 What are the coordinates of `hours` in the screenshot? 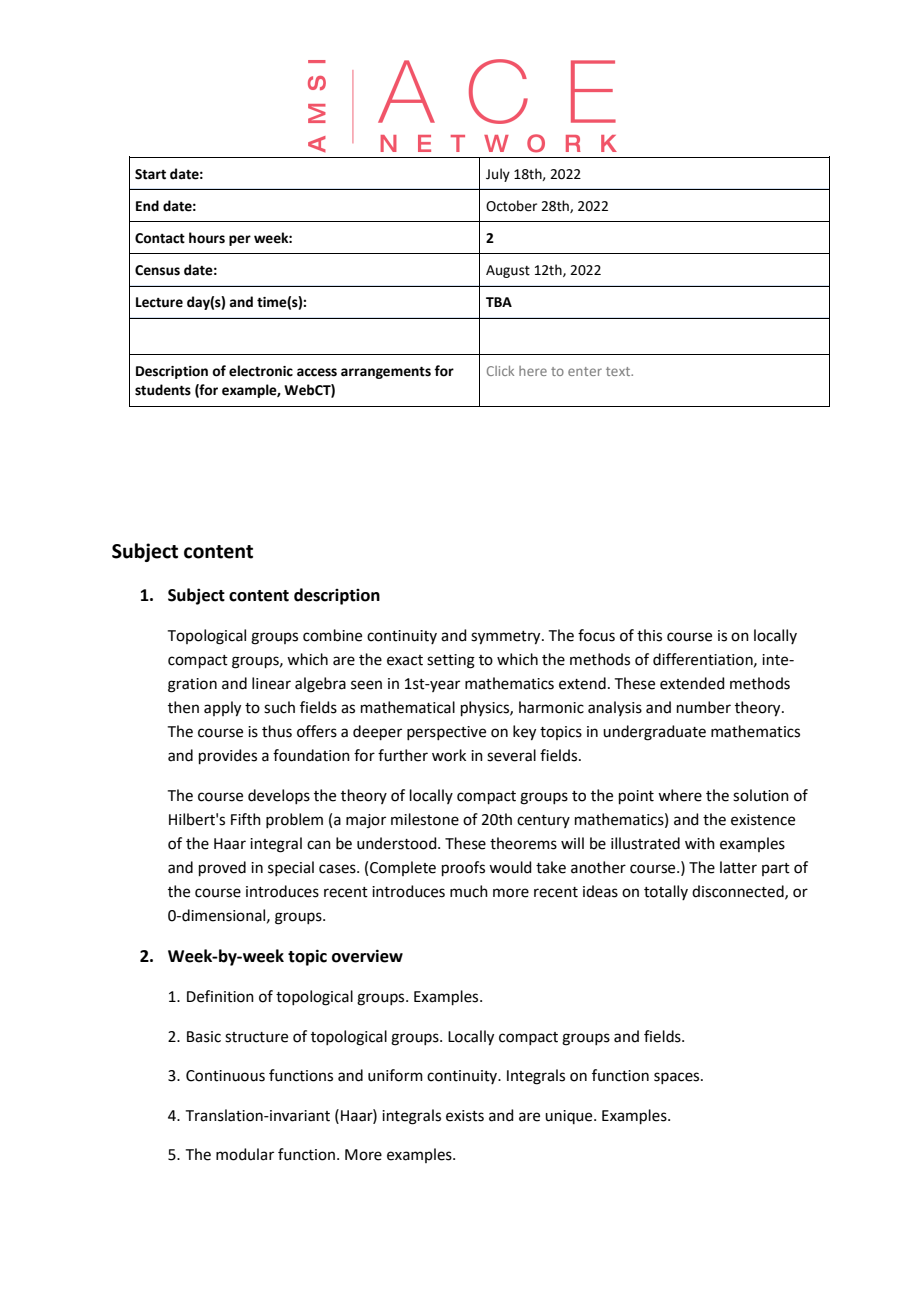 It's located at (207, 238).
